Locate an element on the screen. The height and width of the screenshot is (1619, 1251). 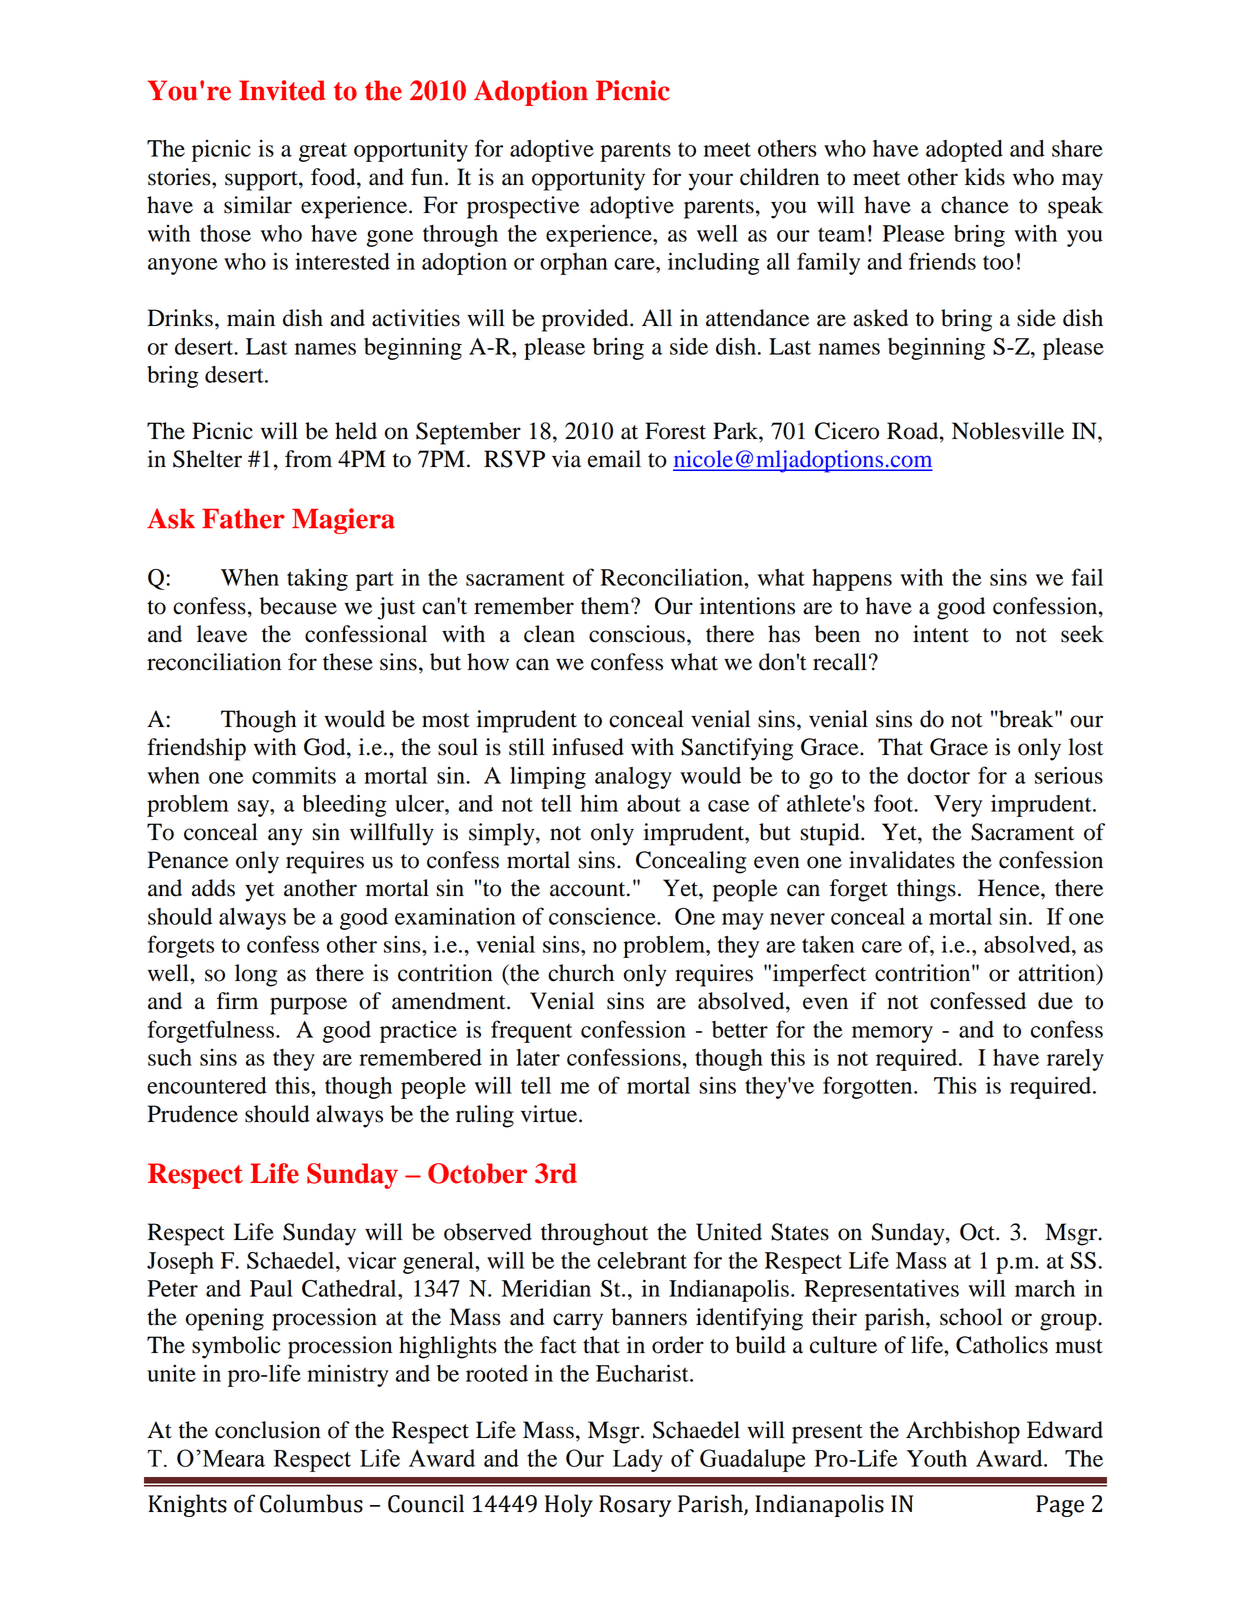
about is located at coordinates (654, 803).
